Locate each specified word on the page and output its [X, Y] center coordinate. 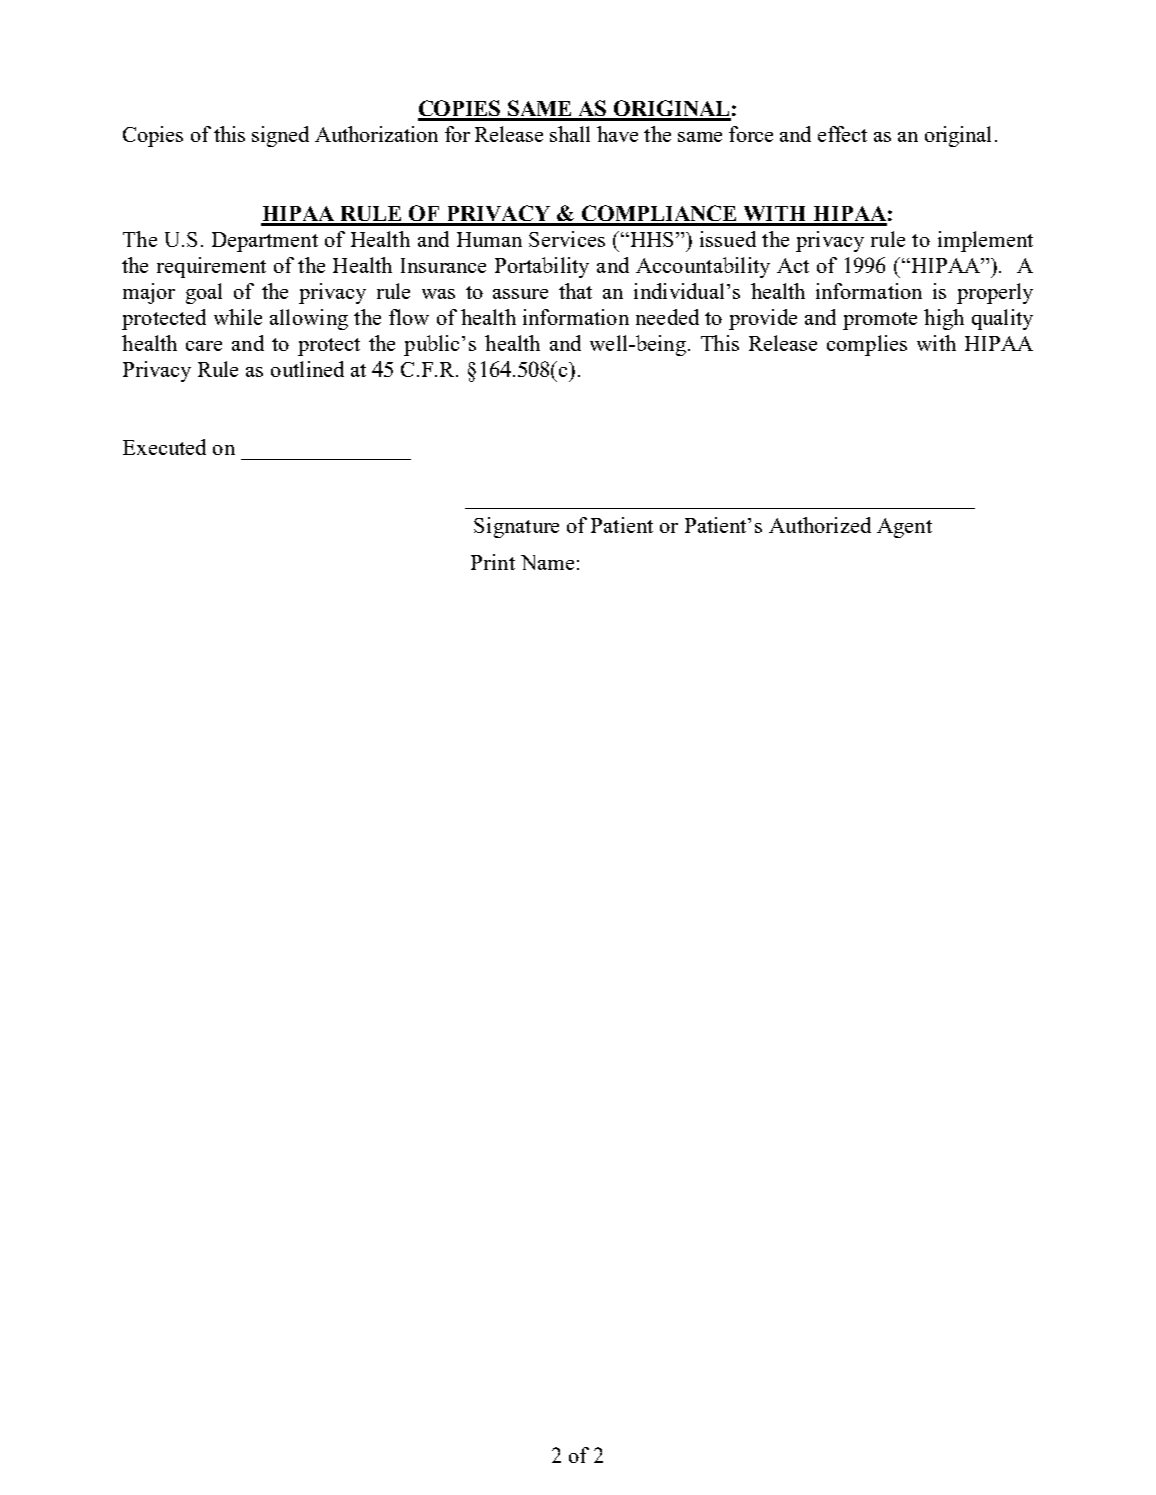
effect [842, 134]
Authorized [820, 525]
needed [667, 317]
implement [985, 241]
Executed [164, 447]
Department [265, 242]
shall [570, 134]
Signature [516, 527]
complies [867, 345]
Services [567, 239]
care [204, 346]
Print [493, 562]
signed [280, 136]
